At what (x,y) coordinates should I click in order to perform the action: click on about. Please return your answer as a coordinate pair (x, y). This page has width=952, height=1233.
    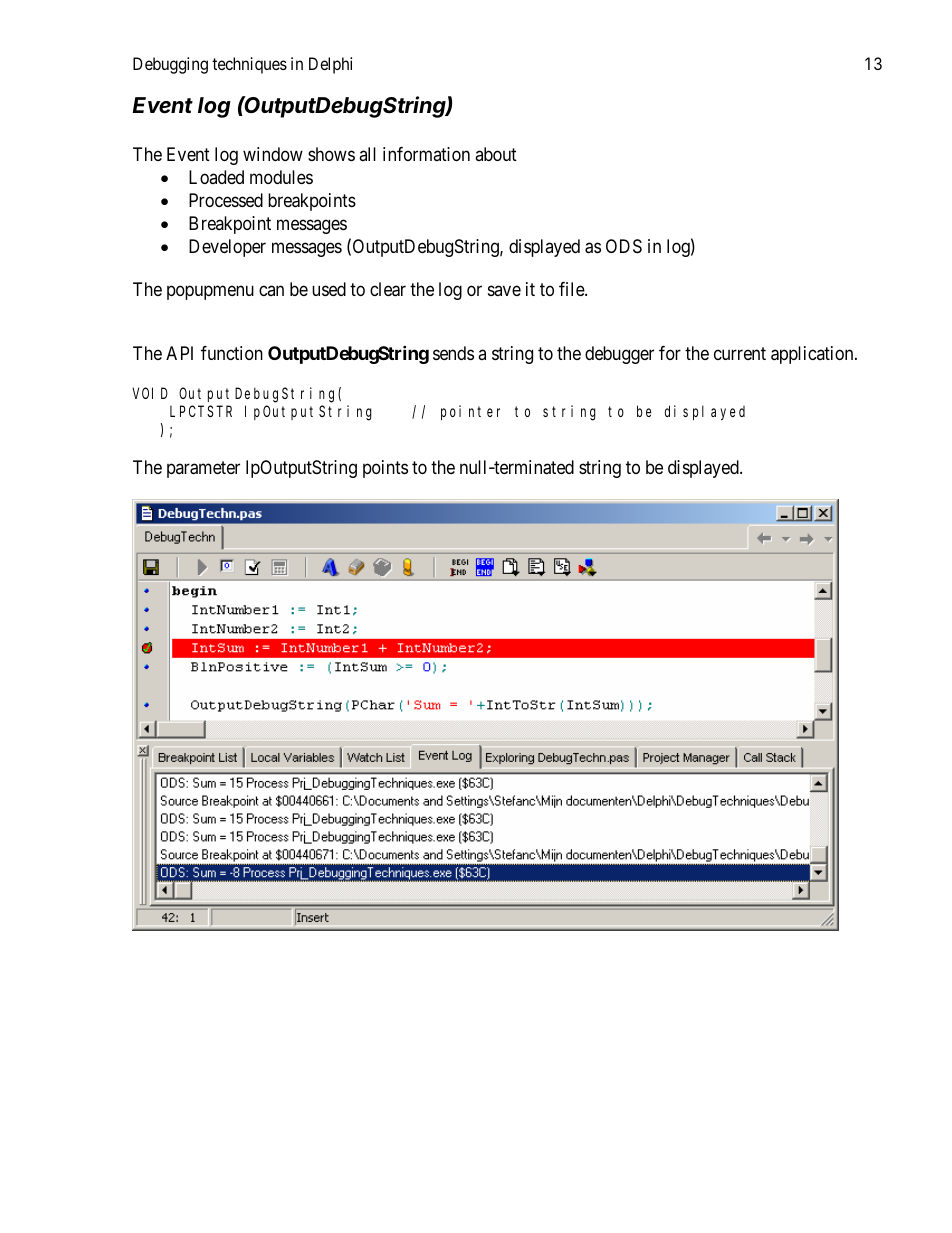
    Looking at the image, I should click on (496, 154).
